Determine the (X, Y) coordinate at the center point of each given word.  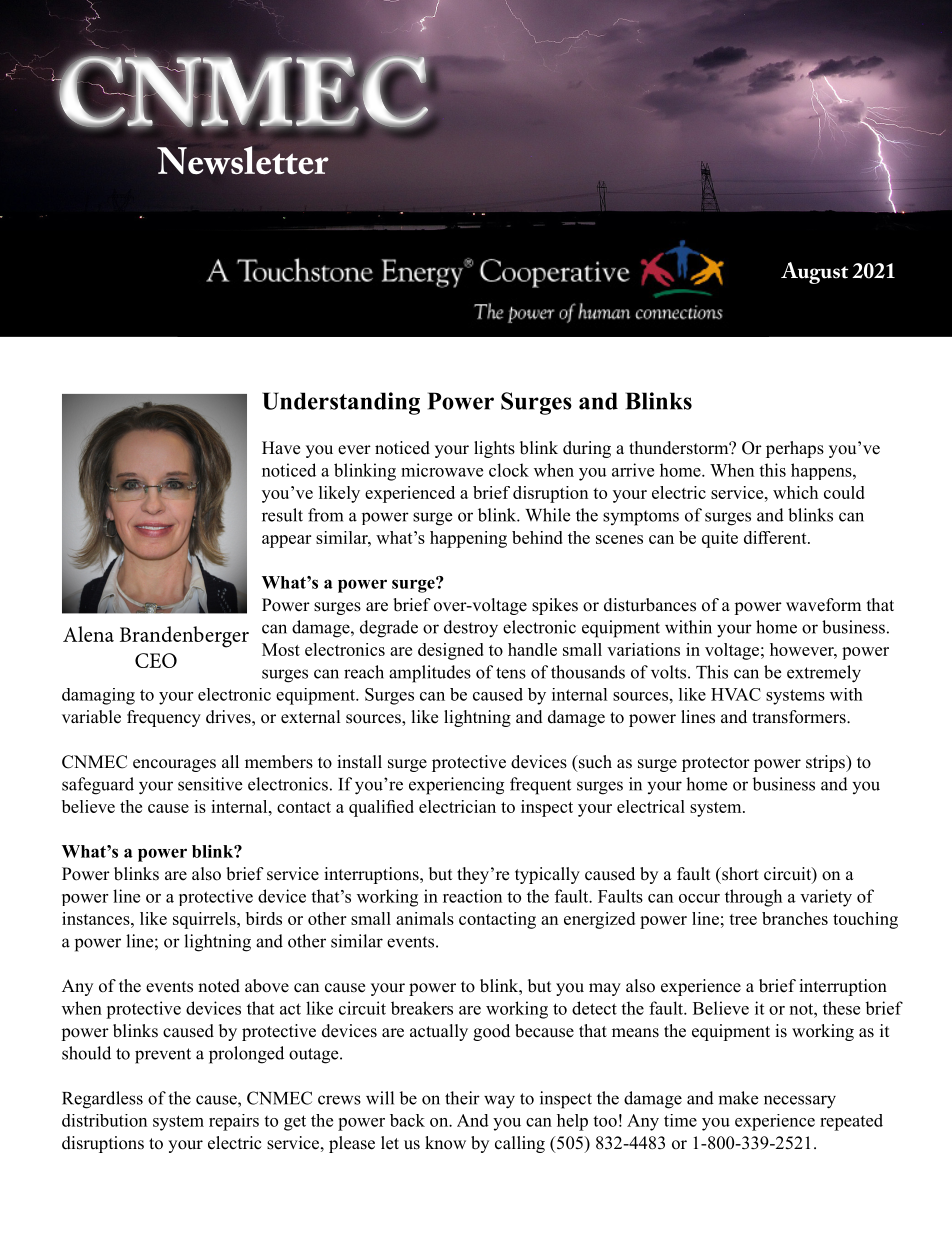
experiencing (456, 786)
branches (795, 918)
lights (494, 449)
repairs (234, 1122)
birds (264, 918)
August (815, 273)
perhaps (795, 449)
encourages (174, 765)
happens (822, 471)
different (776, 537)
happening (468, 539)
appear (286, 541)
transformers (800, 717)
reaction (472, 896)
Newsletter (243, 160)
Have (281, 448)
